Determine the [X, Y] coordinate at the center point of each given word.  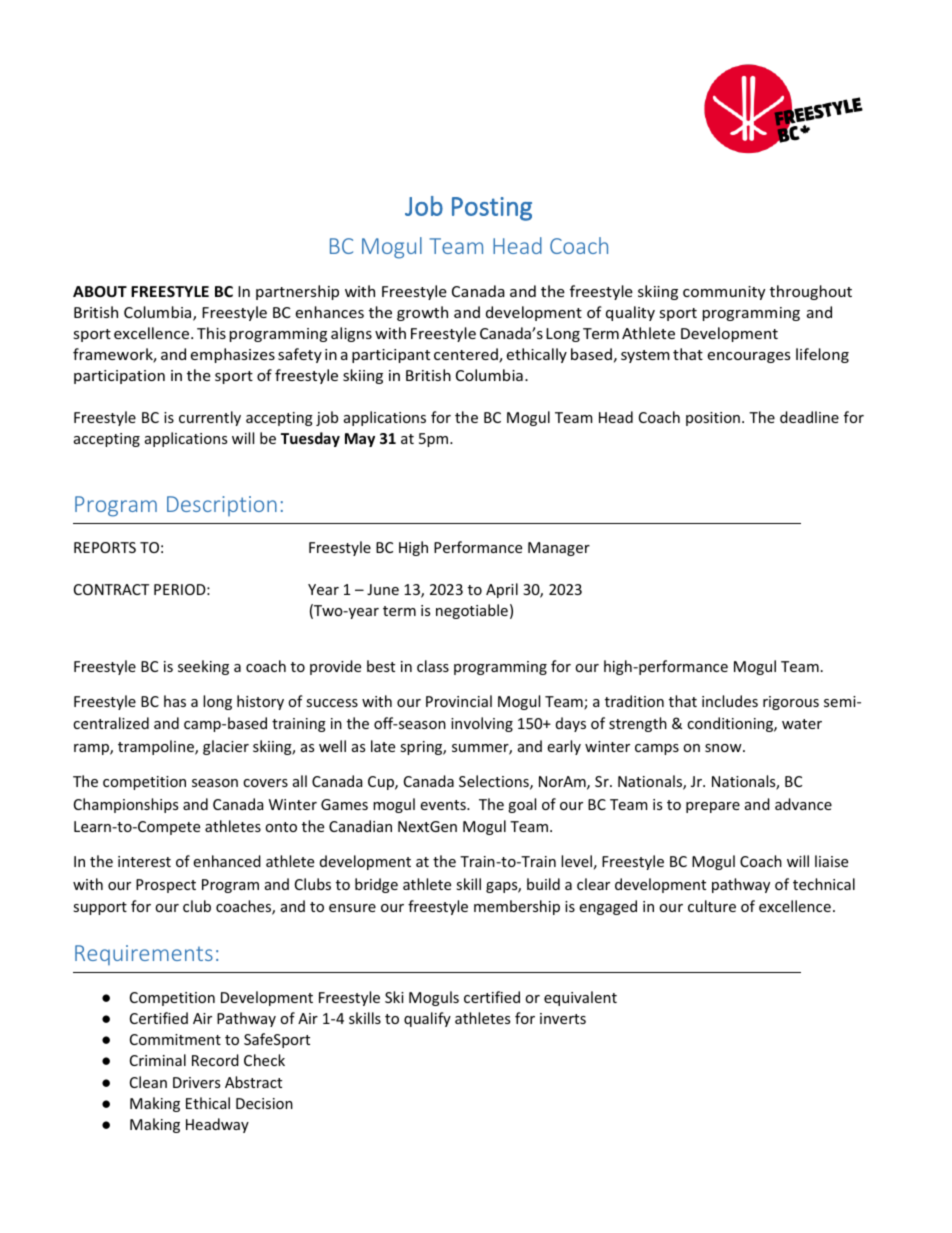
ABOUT [100, 291]
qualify [427, 1019]
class [433, 666]
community [724, 293]
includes [730, 701]
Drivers [196, 1082]
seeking [203, 667]
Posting [492, 209]
